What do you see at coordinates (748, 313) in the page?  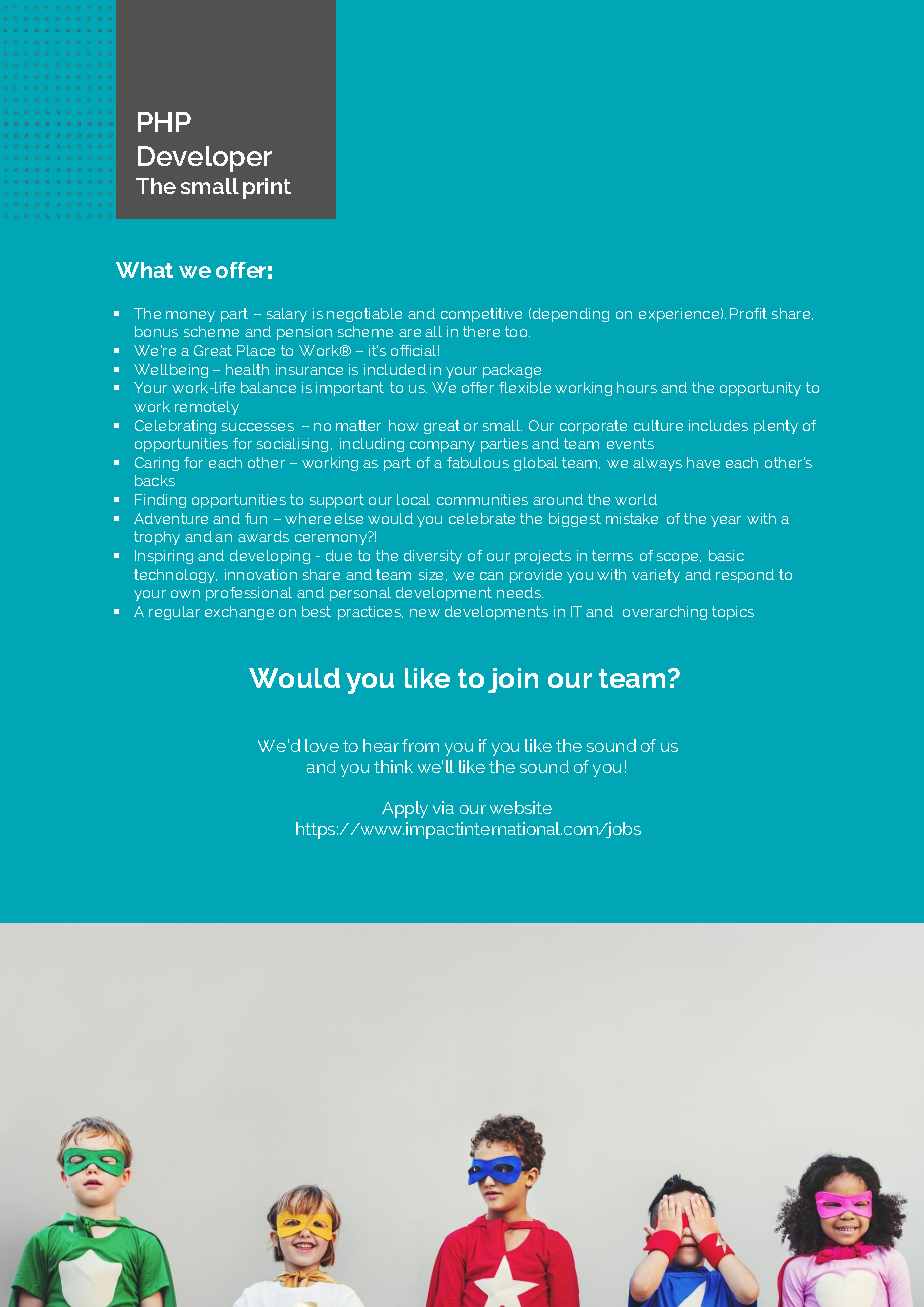 I see `Profit` at bounding box center [748, 313].
